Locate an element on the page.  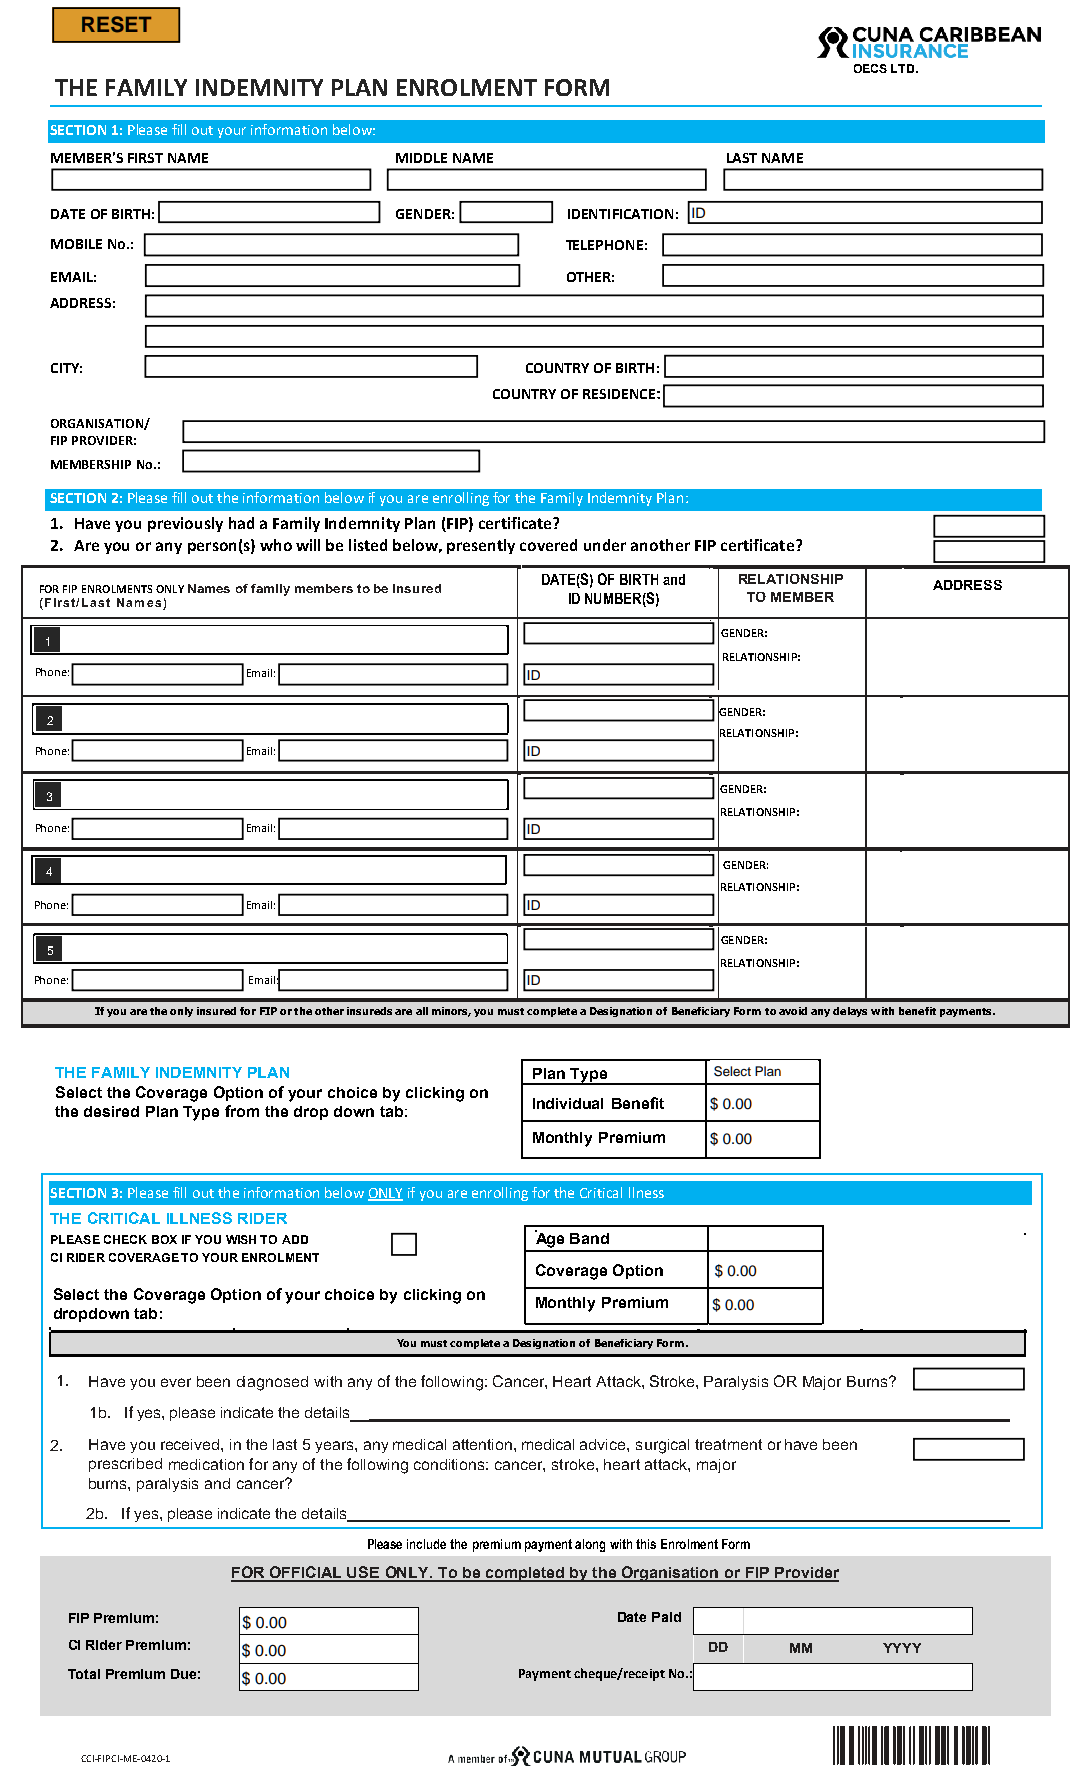
from is located at coordinates (242, 1111).
